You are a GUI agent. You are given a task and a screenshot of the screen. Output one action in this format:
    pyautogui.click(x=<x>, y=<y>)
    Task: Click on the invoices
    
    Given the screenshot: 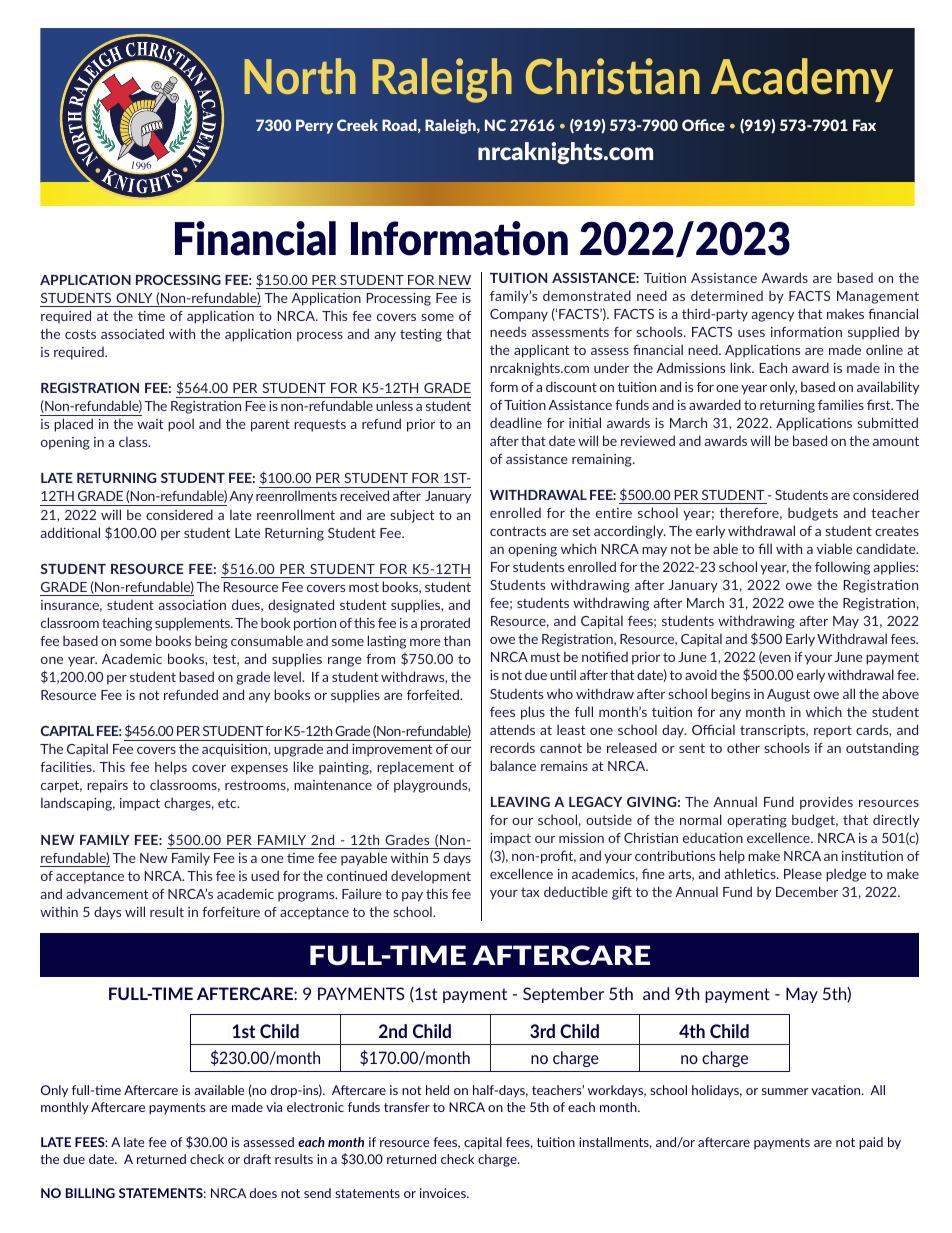 What is the action you would take?
    pyautogui.click(x=444, y=1193)
